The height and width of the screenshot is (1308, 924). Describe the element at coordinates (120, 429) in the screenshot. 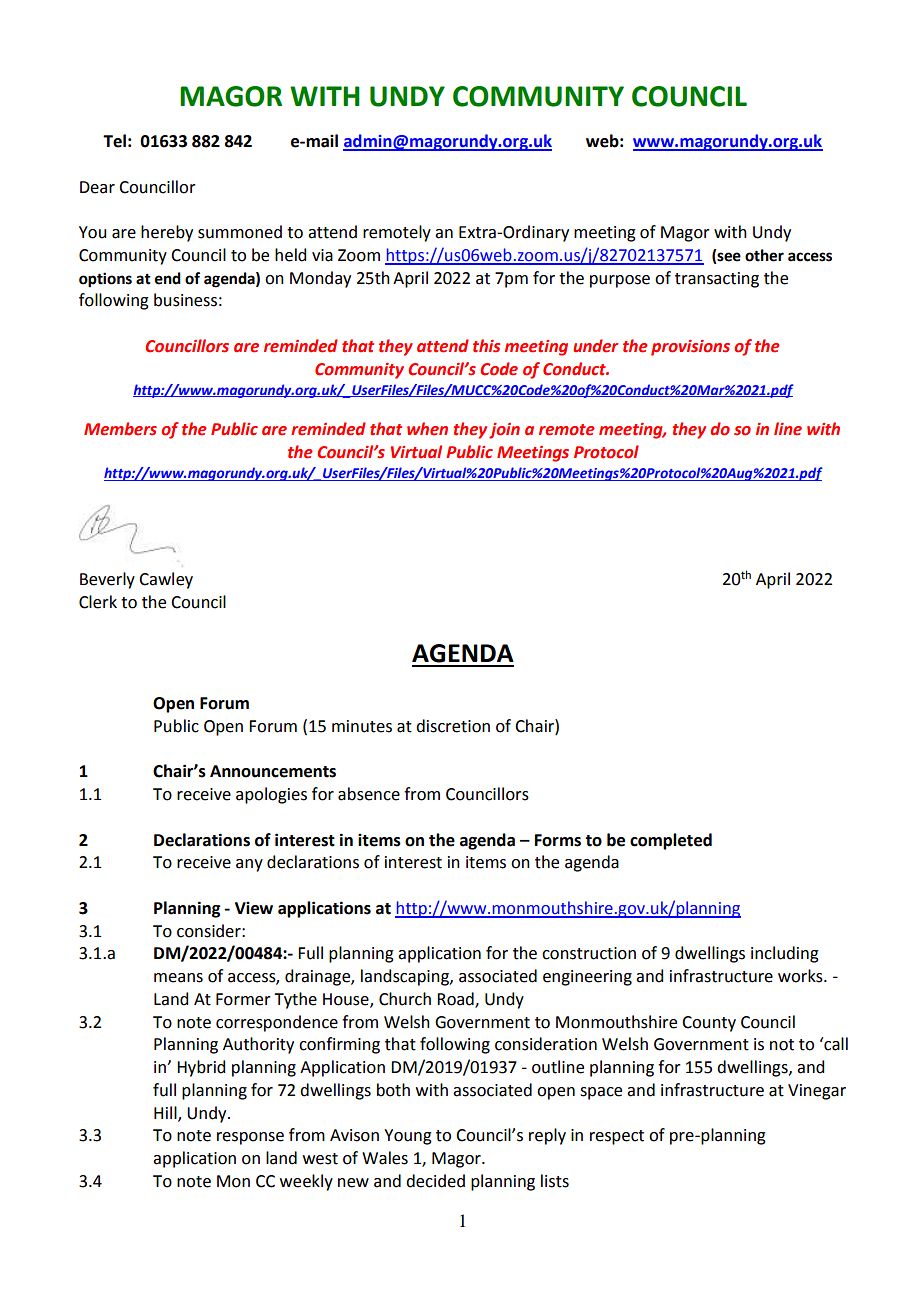

I see `Members` at that location.
